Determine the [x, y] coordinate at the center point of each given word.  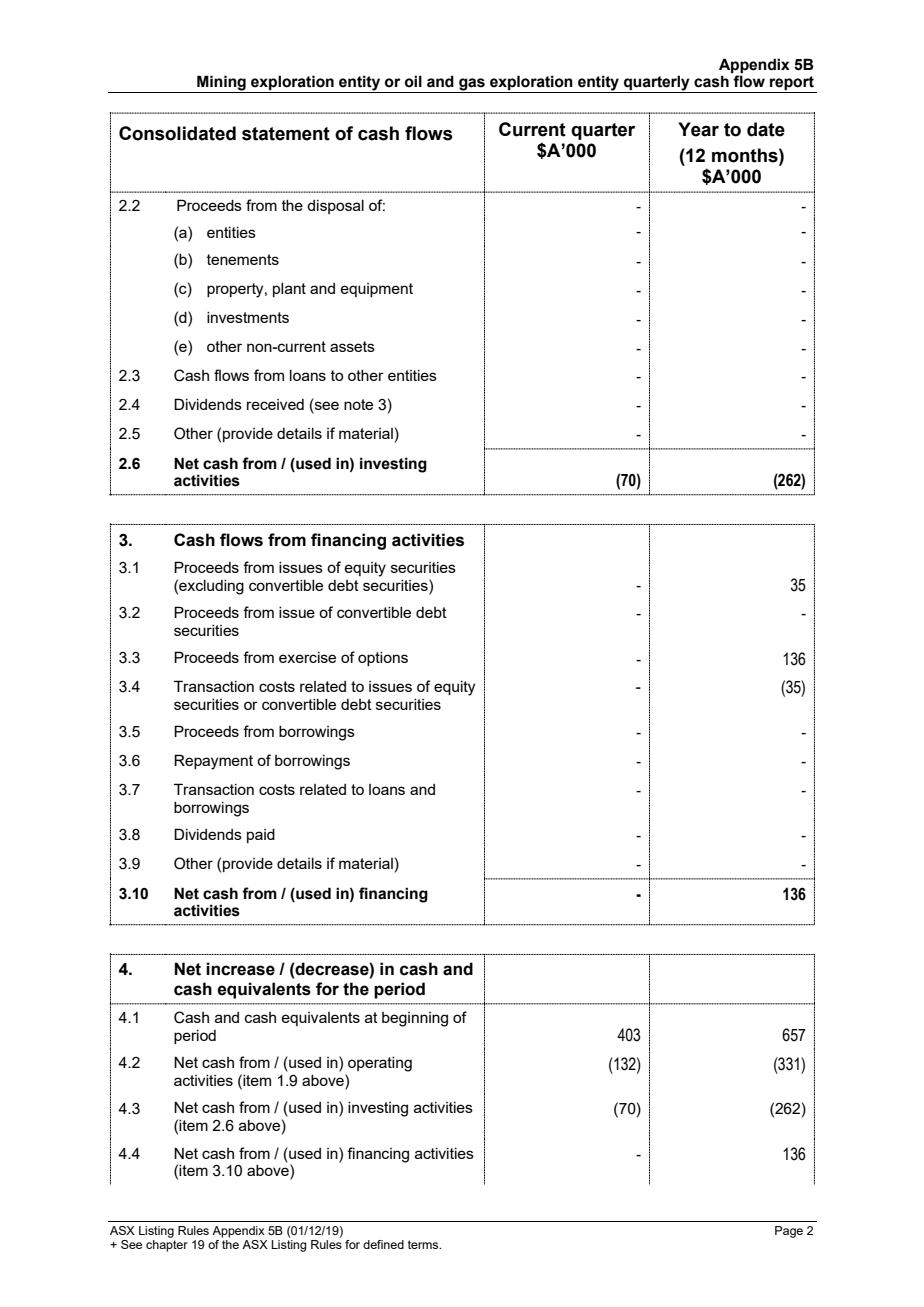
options [383, 659]
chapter [167, 1246]
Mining [221, 84]
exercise [307, 657]
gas [472, 85]
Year [698, 129]
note [358, 404]
